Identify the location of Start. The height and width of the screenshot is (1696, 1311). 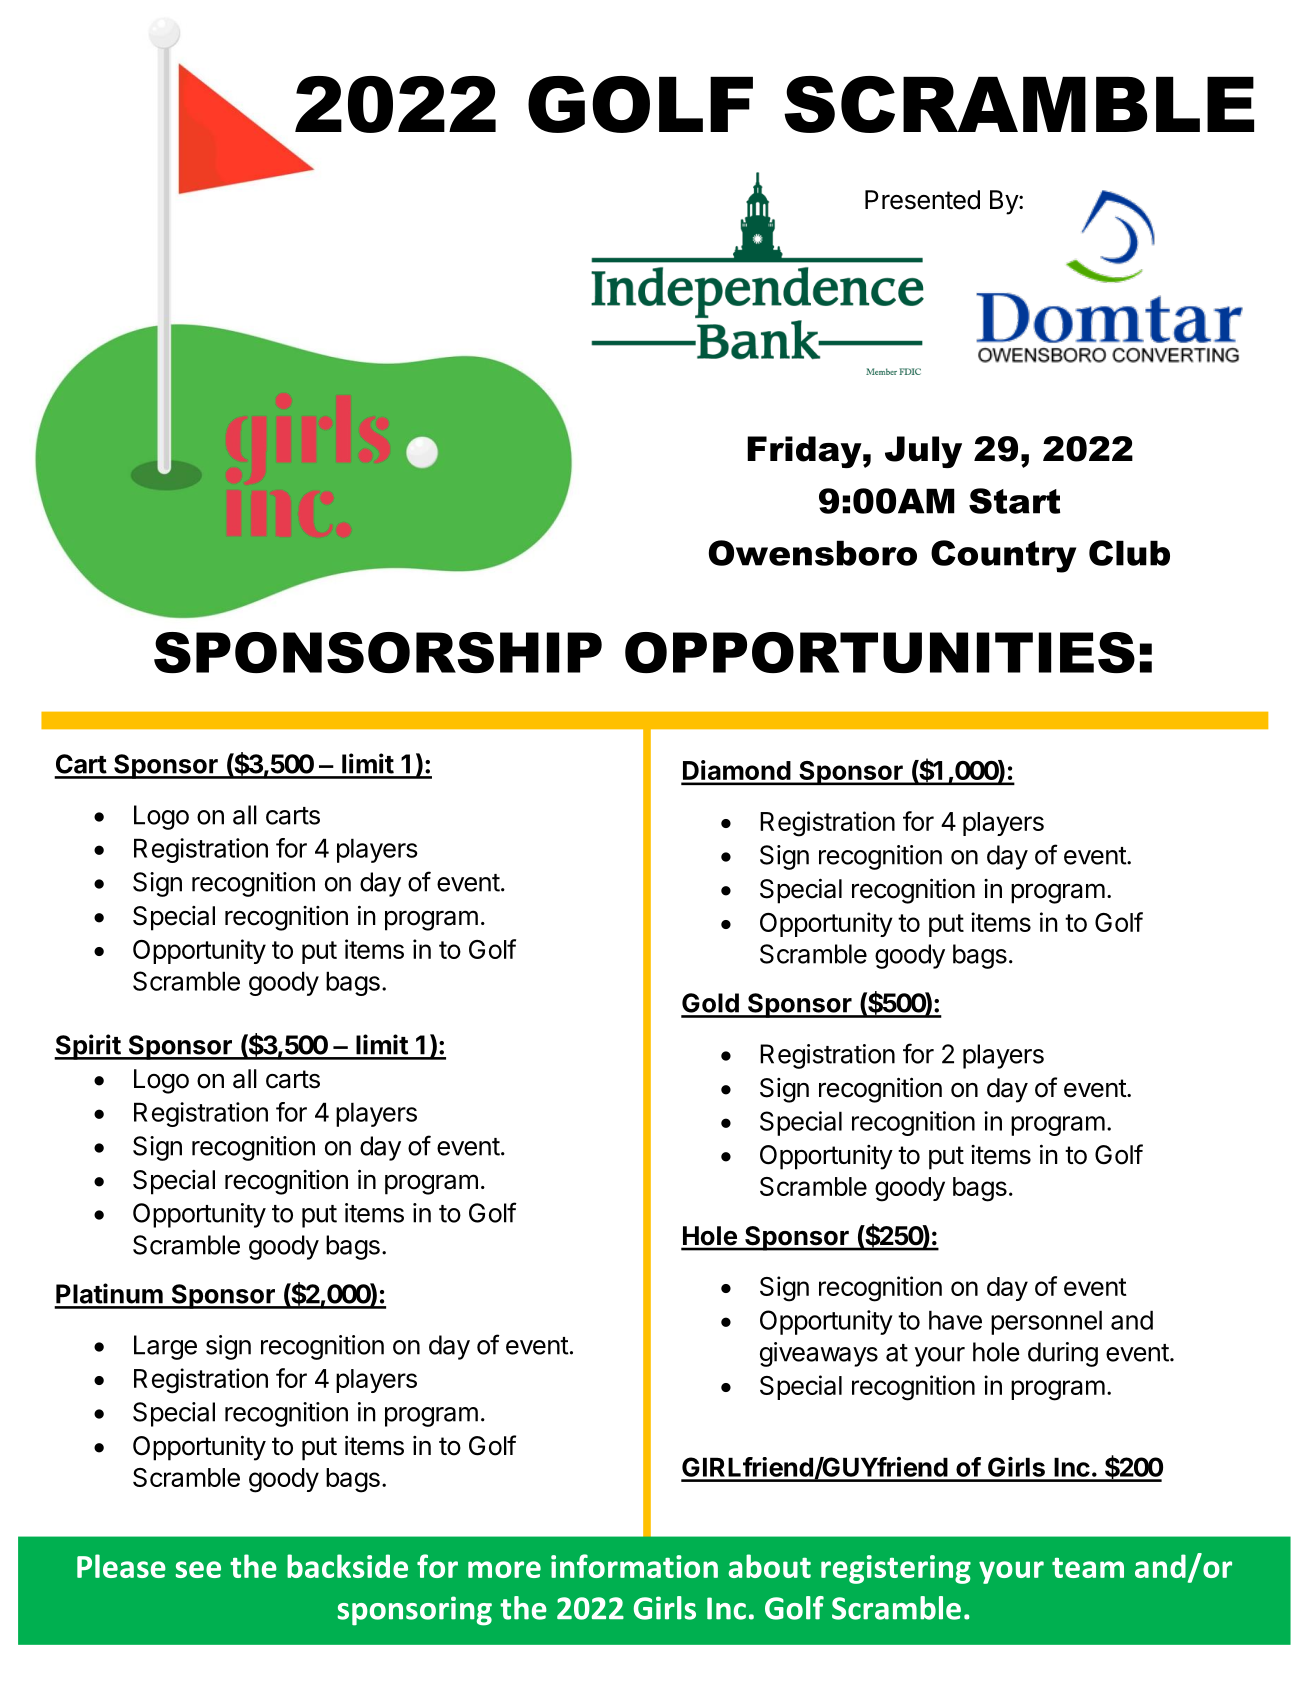
(1014, 501).
